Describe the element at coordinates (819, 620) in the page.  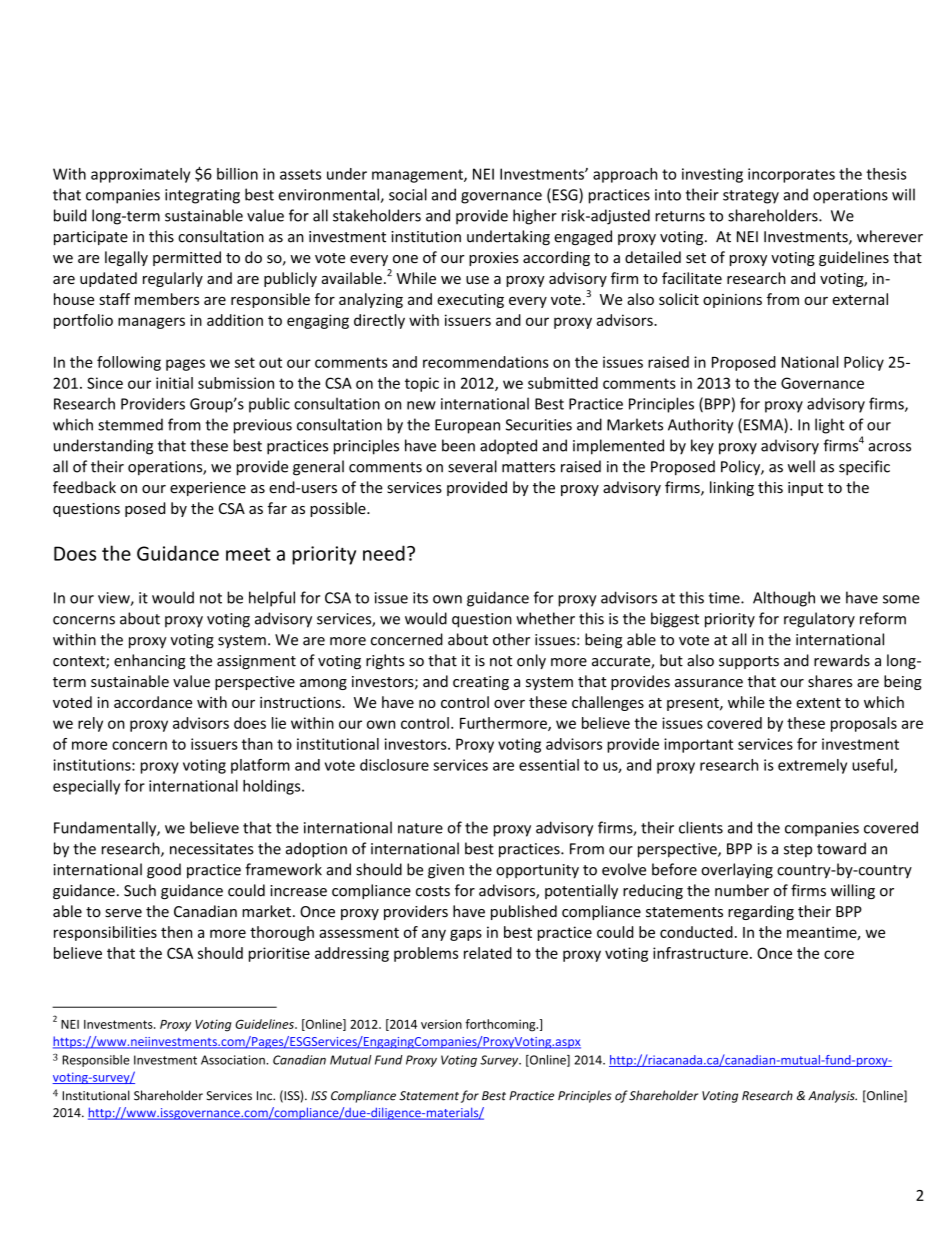
I see `regulatory` at that location.
